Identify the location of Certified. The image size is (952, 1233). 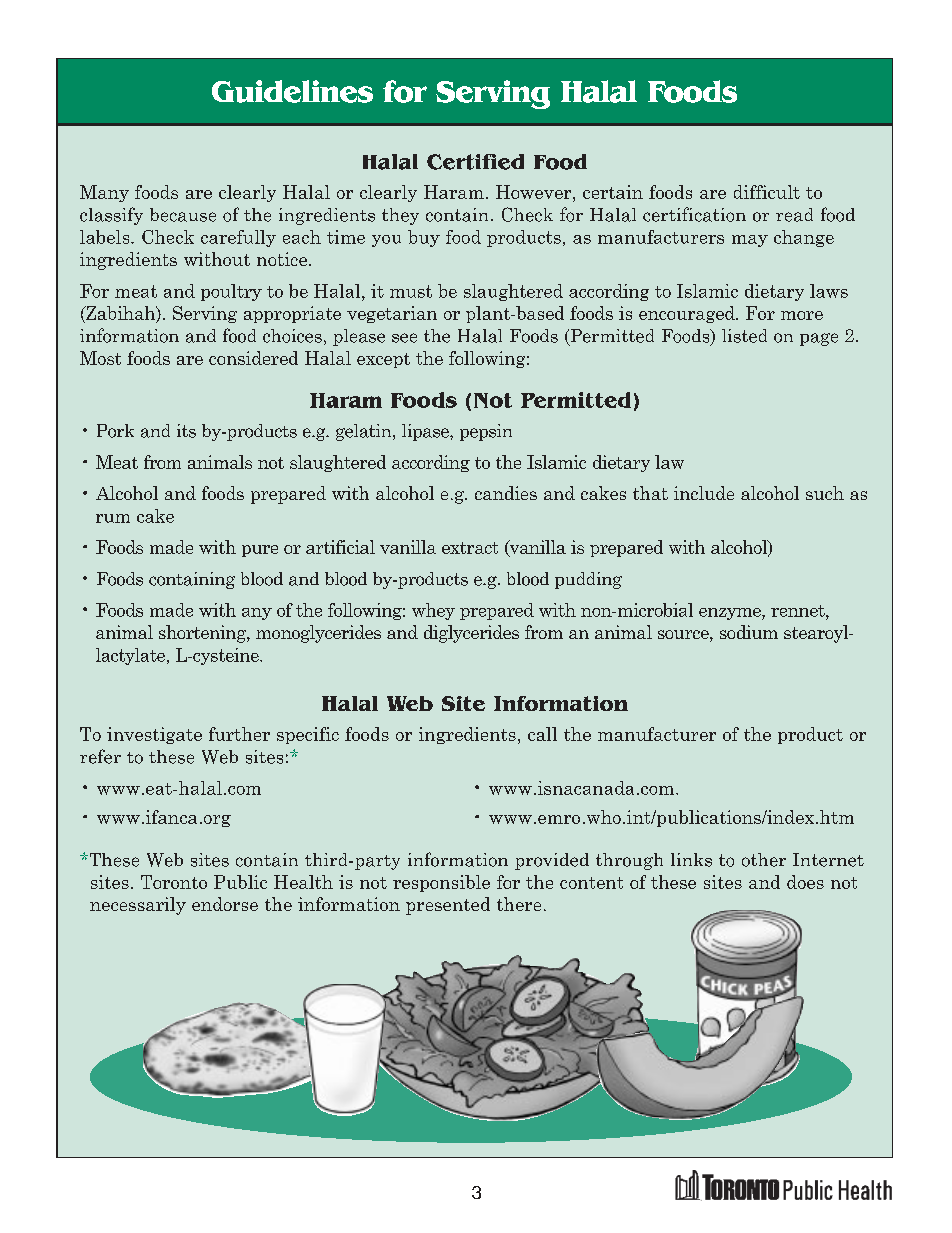
(475, 162).
